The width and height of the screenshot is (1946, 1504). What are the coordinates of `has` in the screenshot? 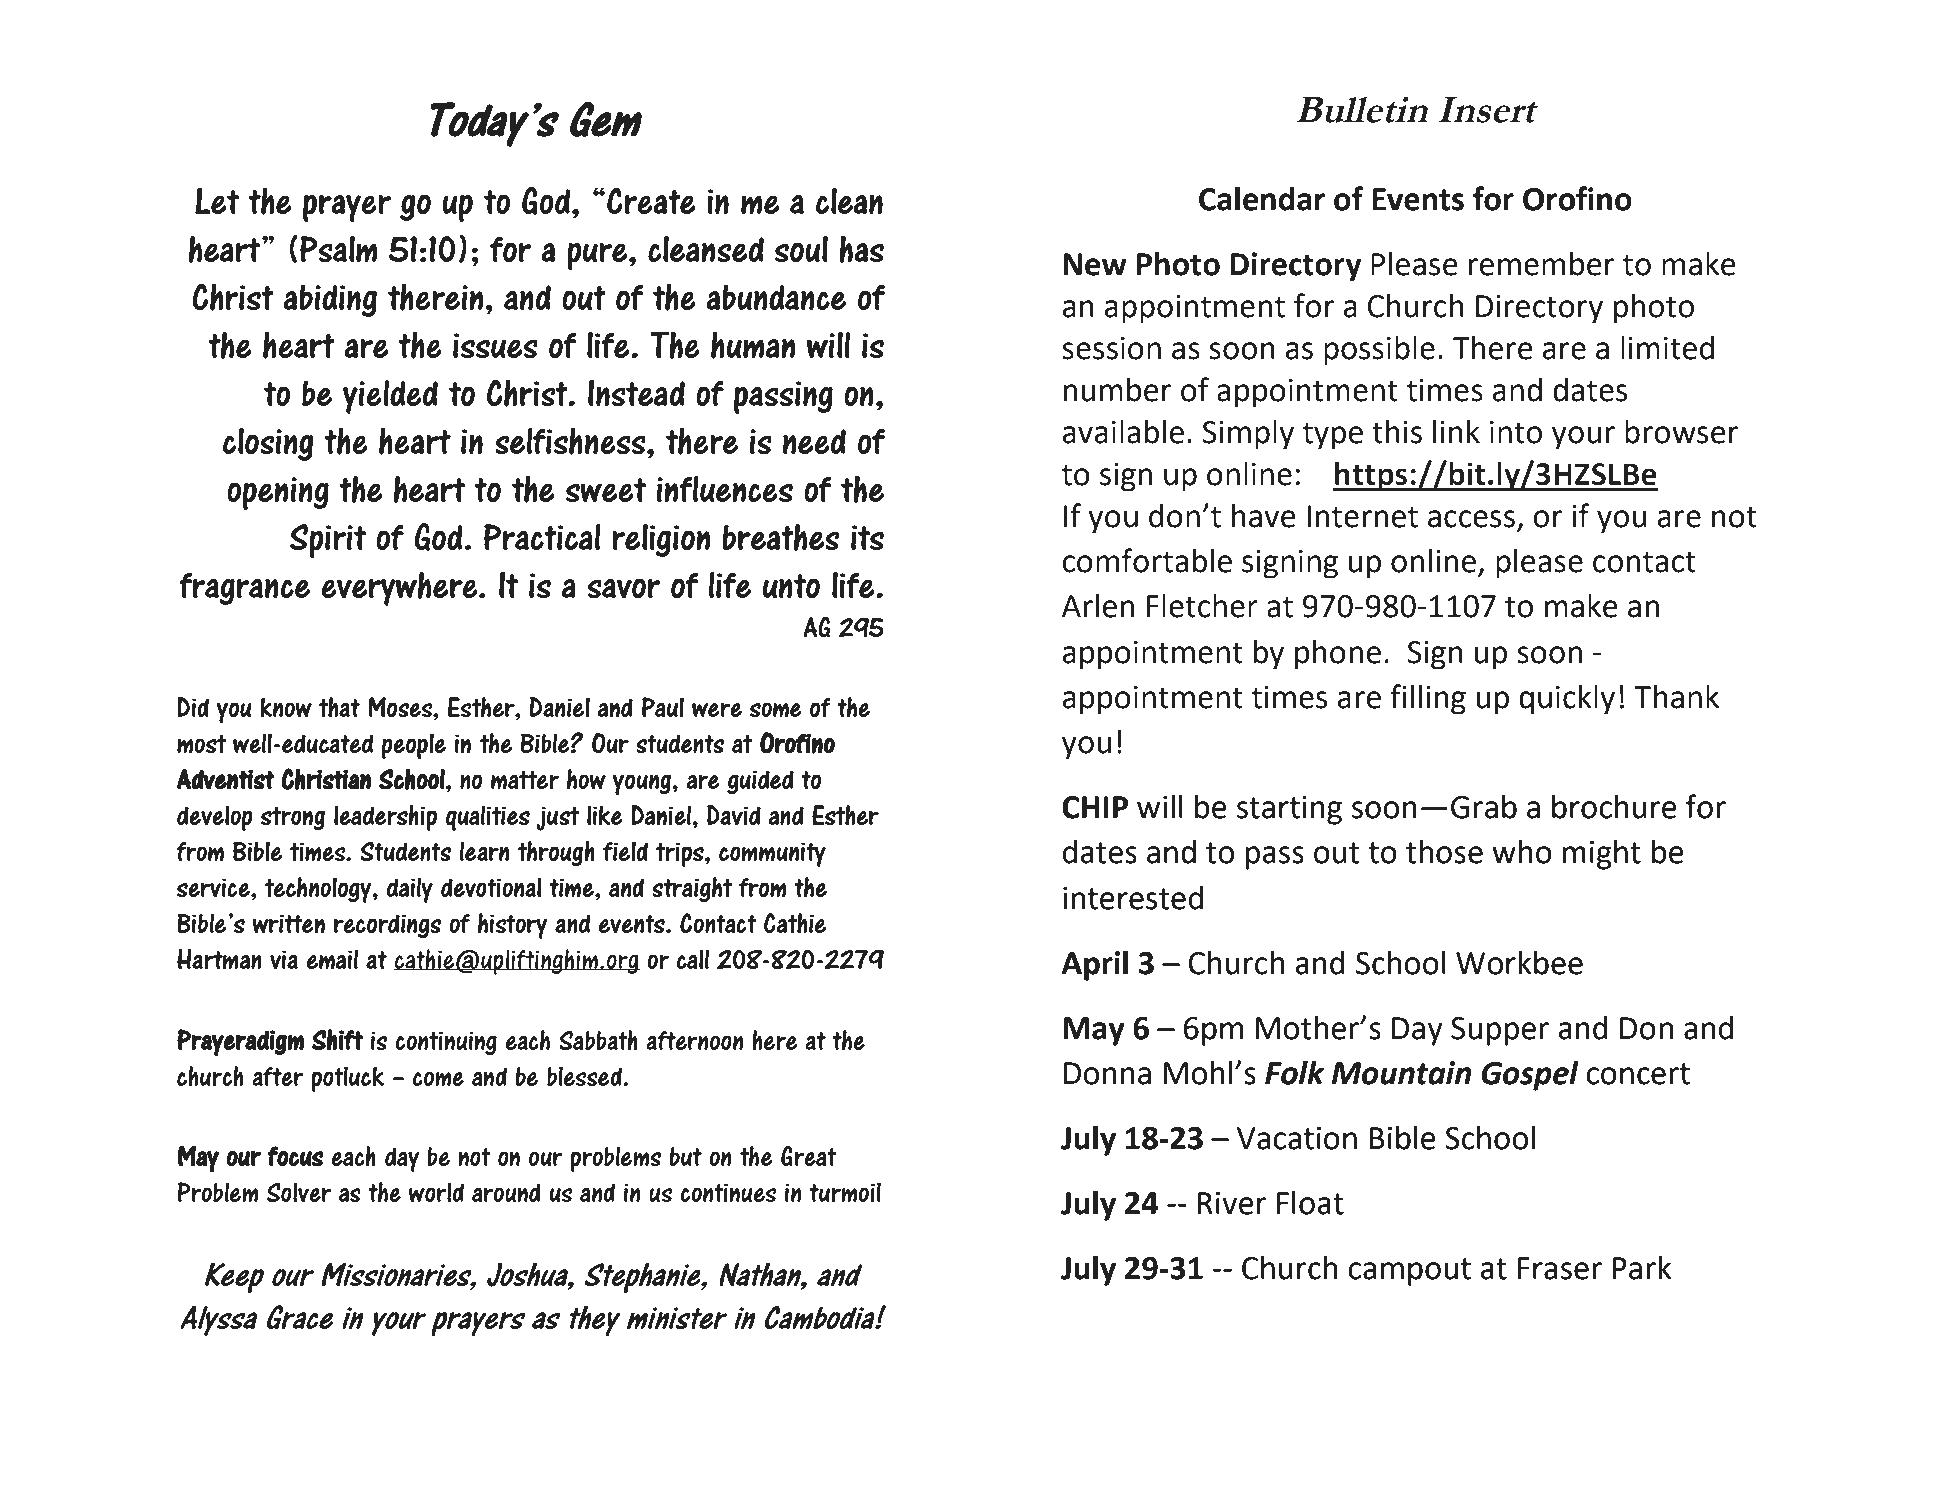 It's located at (861, 249).
